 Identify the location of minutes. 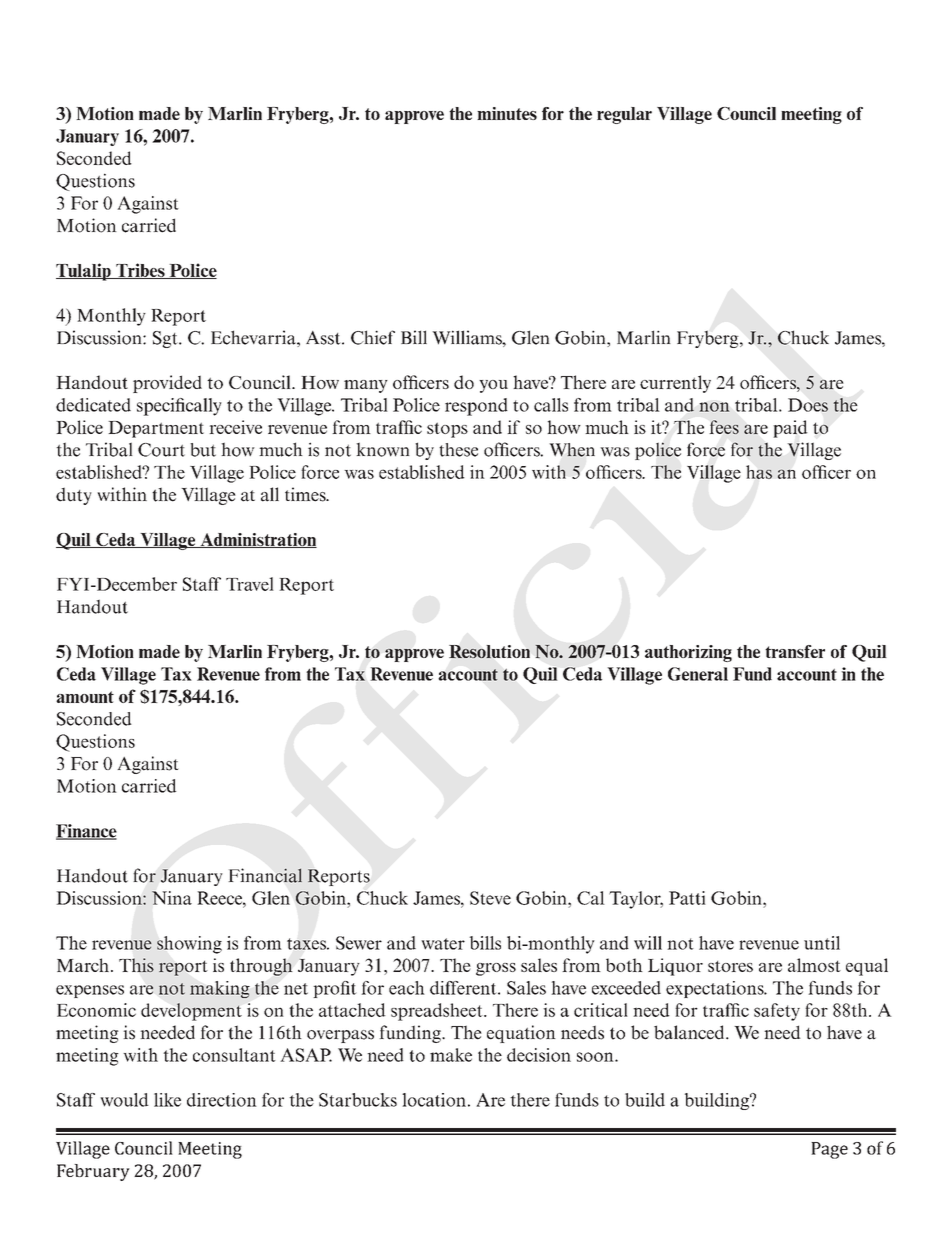
(507, 113).
